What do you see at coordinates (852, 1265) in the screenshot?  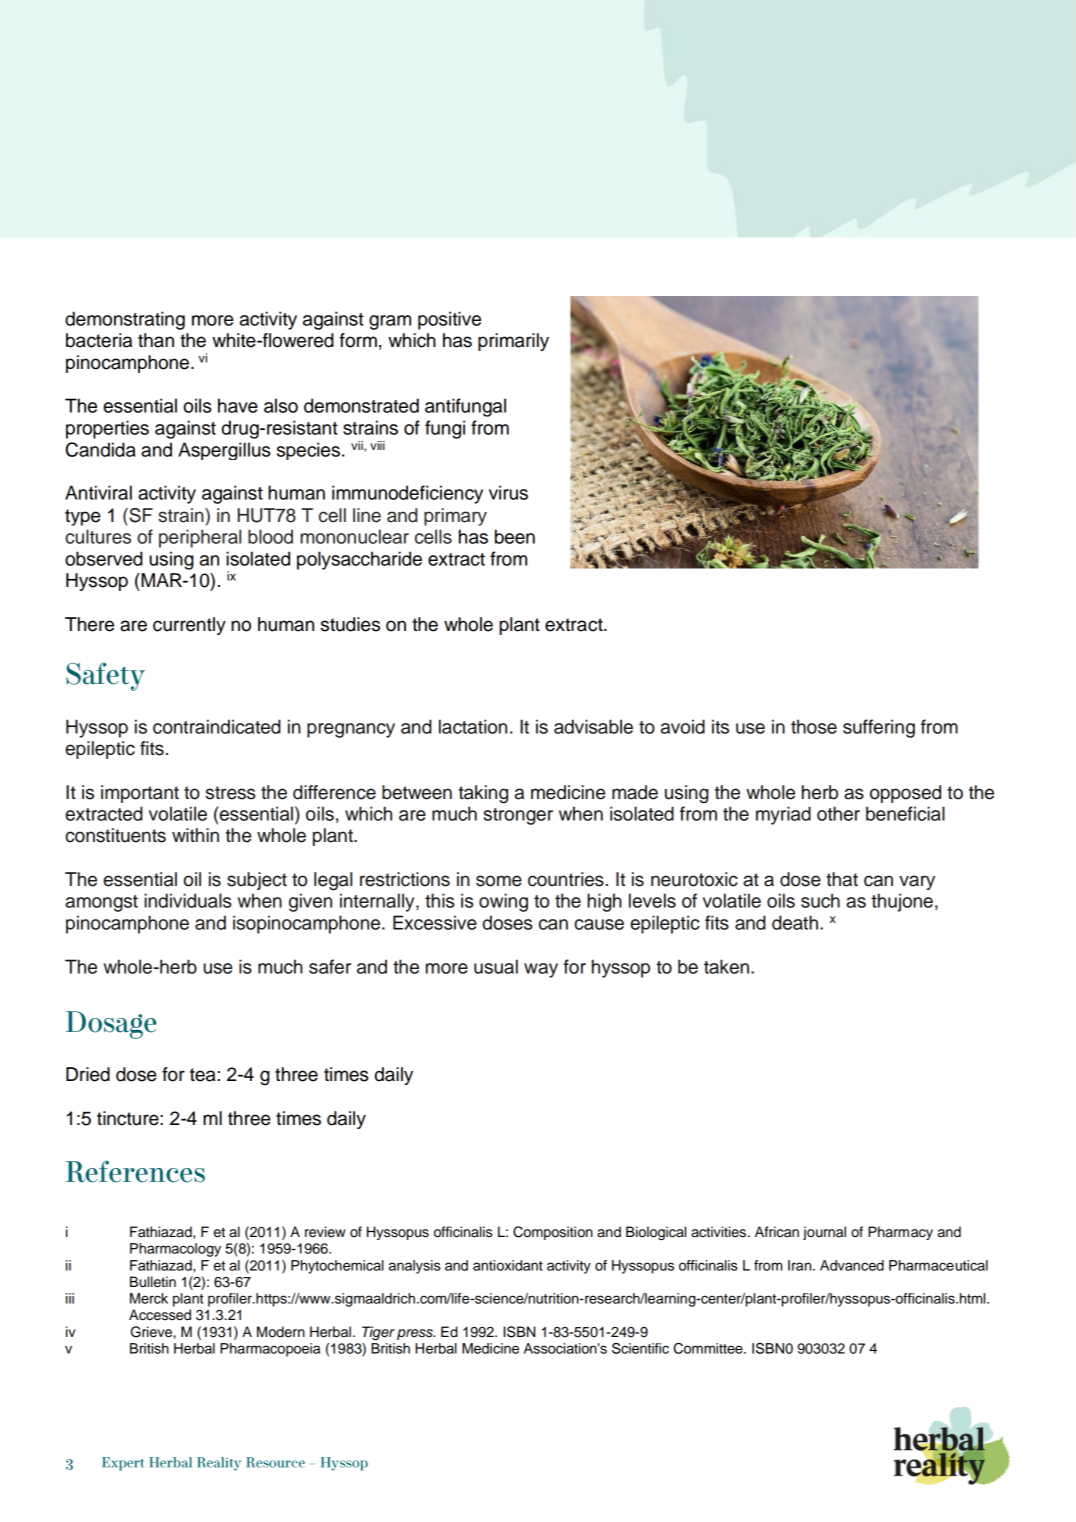 I see `Advanced` at bounding box center [852, 1265].
